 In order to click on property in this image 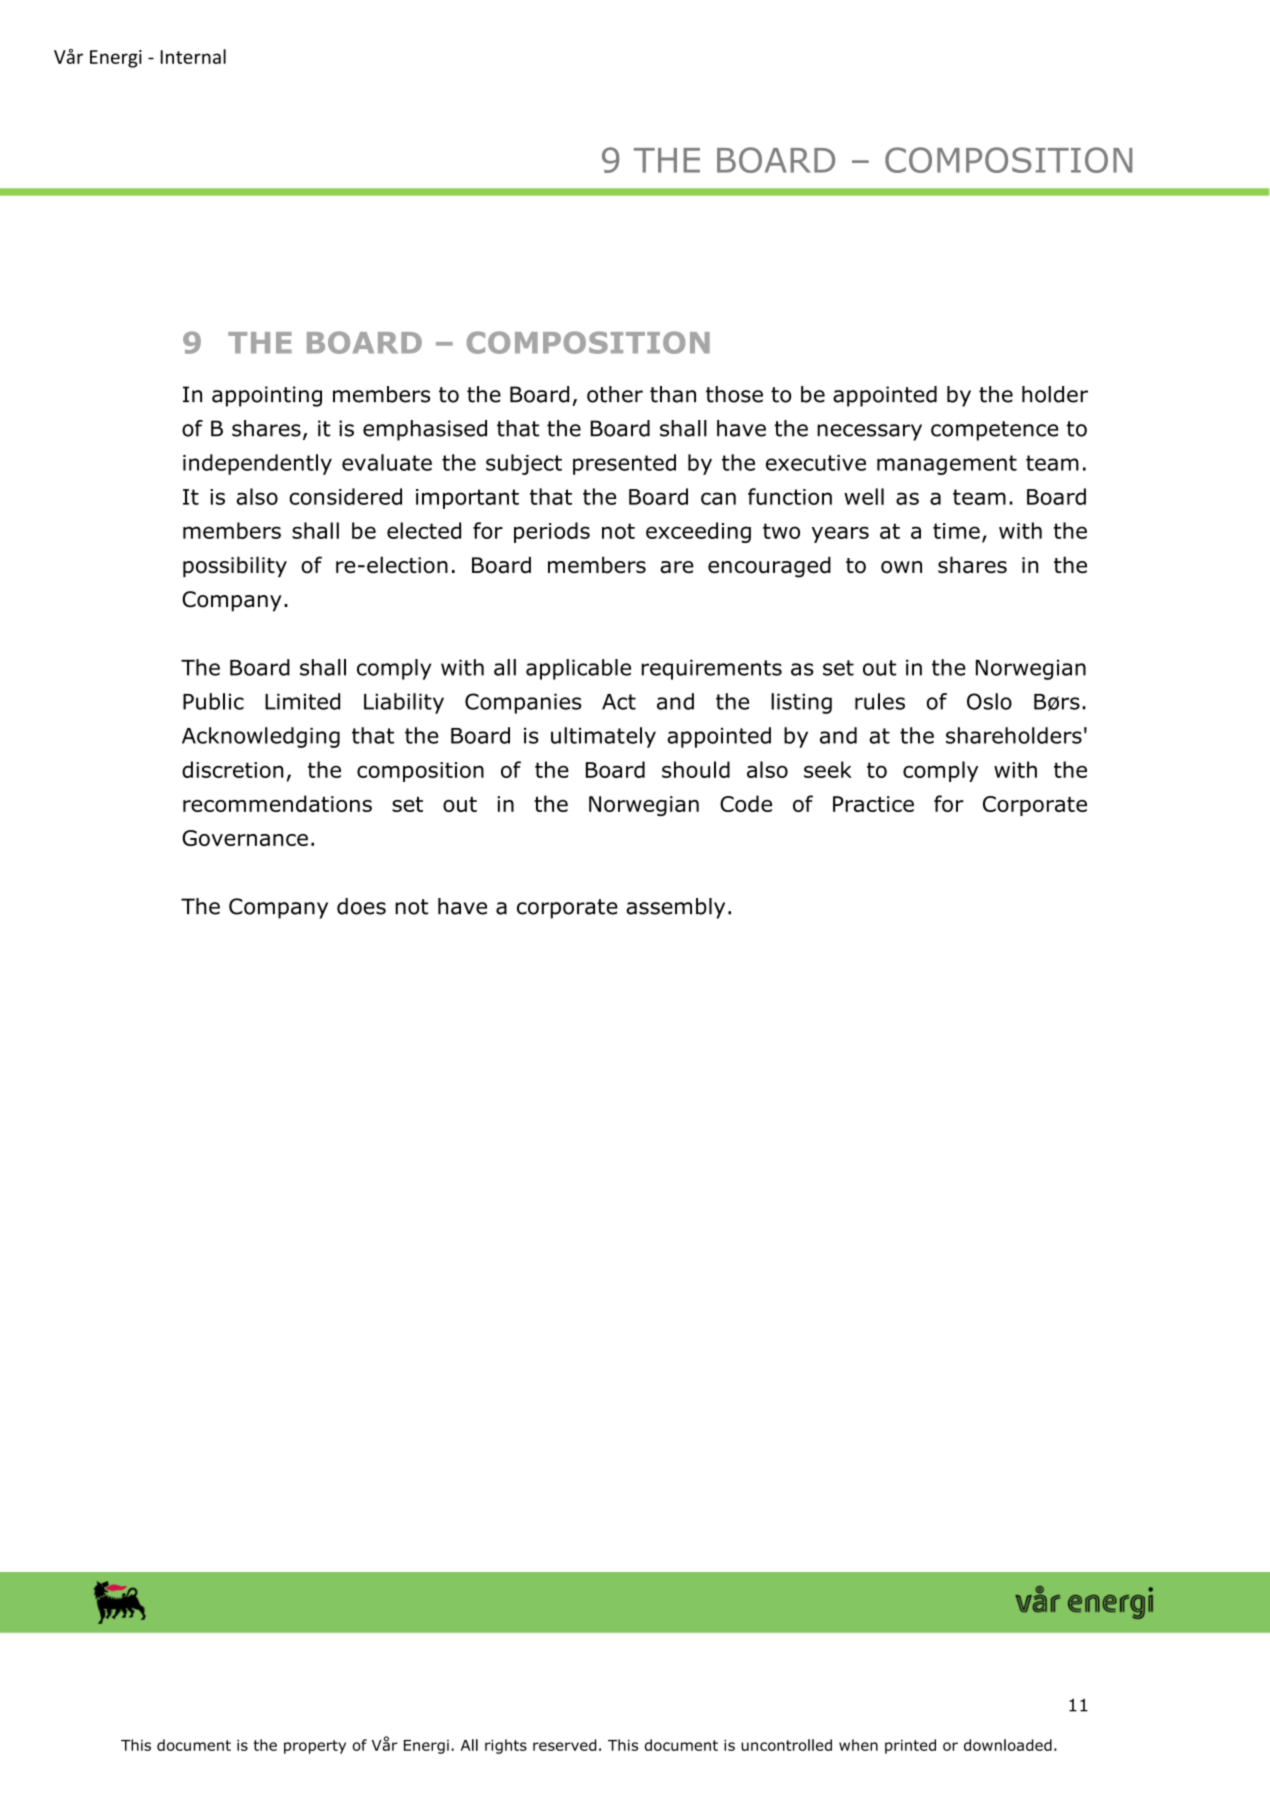, I will do `click(315, 1747)`.
